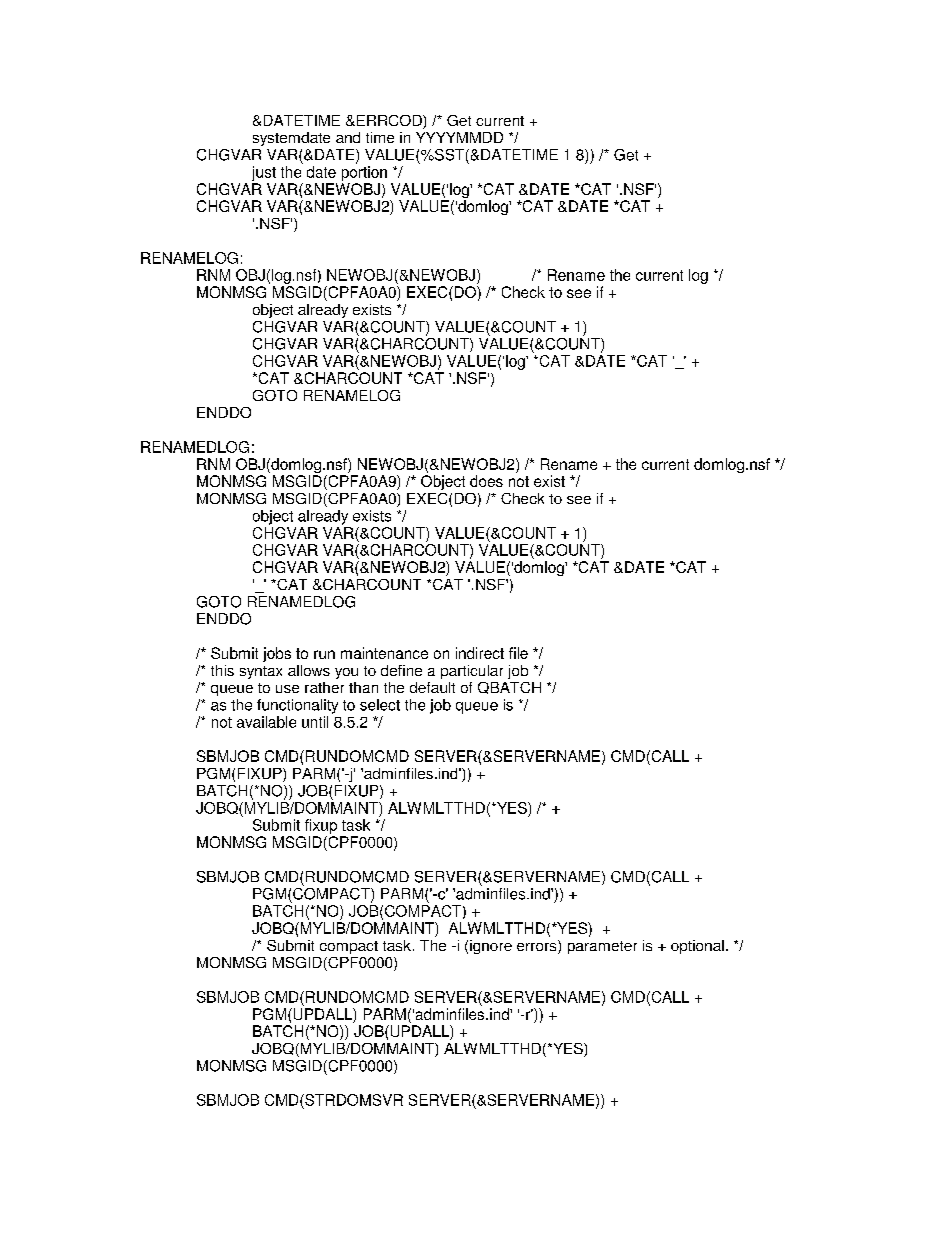  What do you see at coordinates (538, 947) in the document?
I see `errors` at bounding box center [538, 947].
